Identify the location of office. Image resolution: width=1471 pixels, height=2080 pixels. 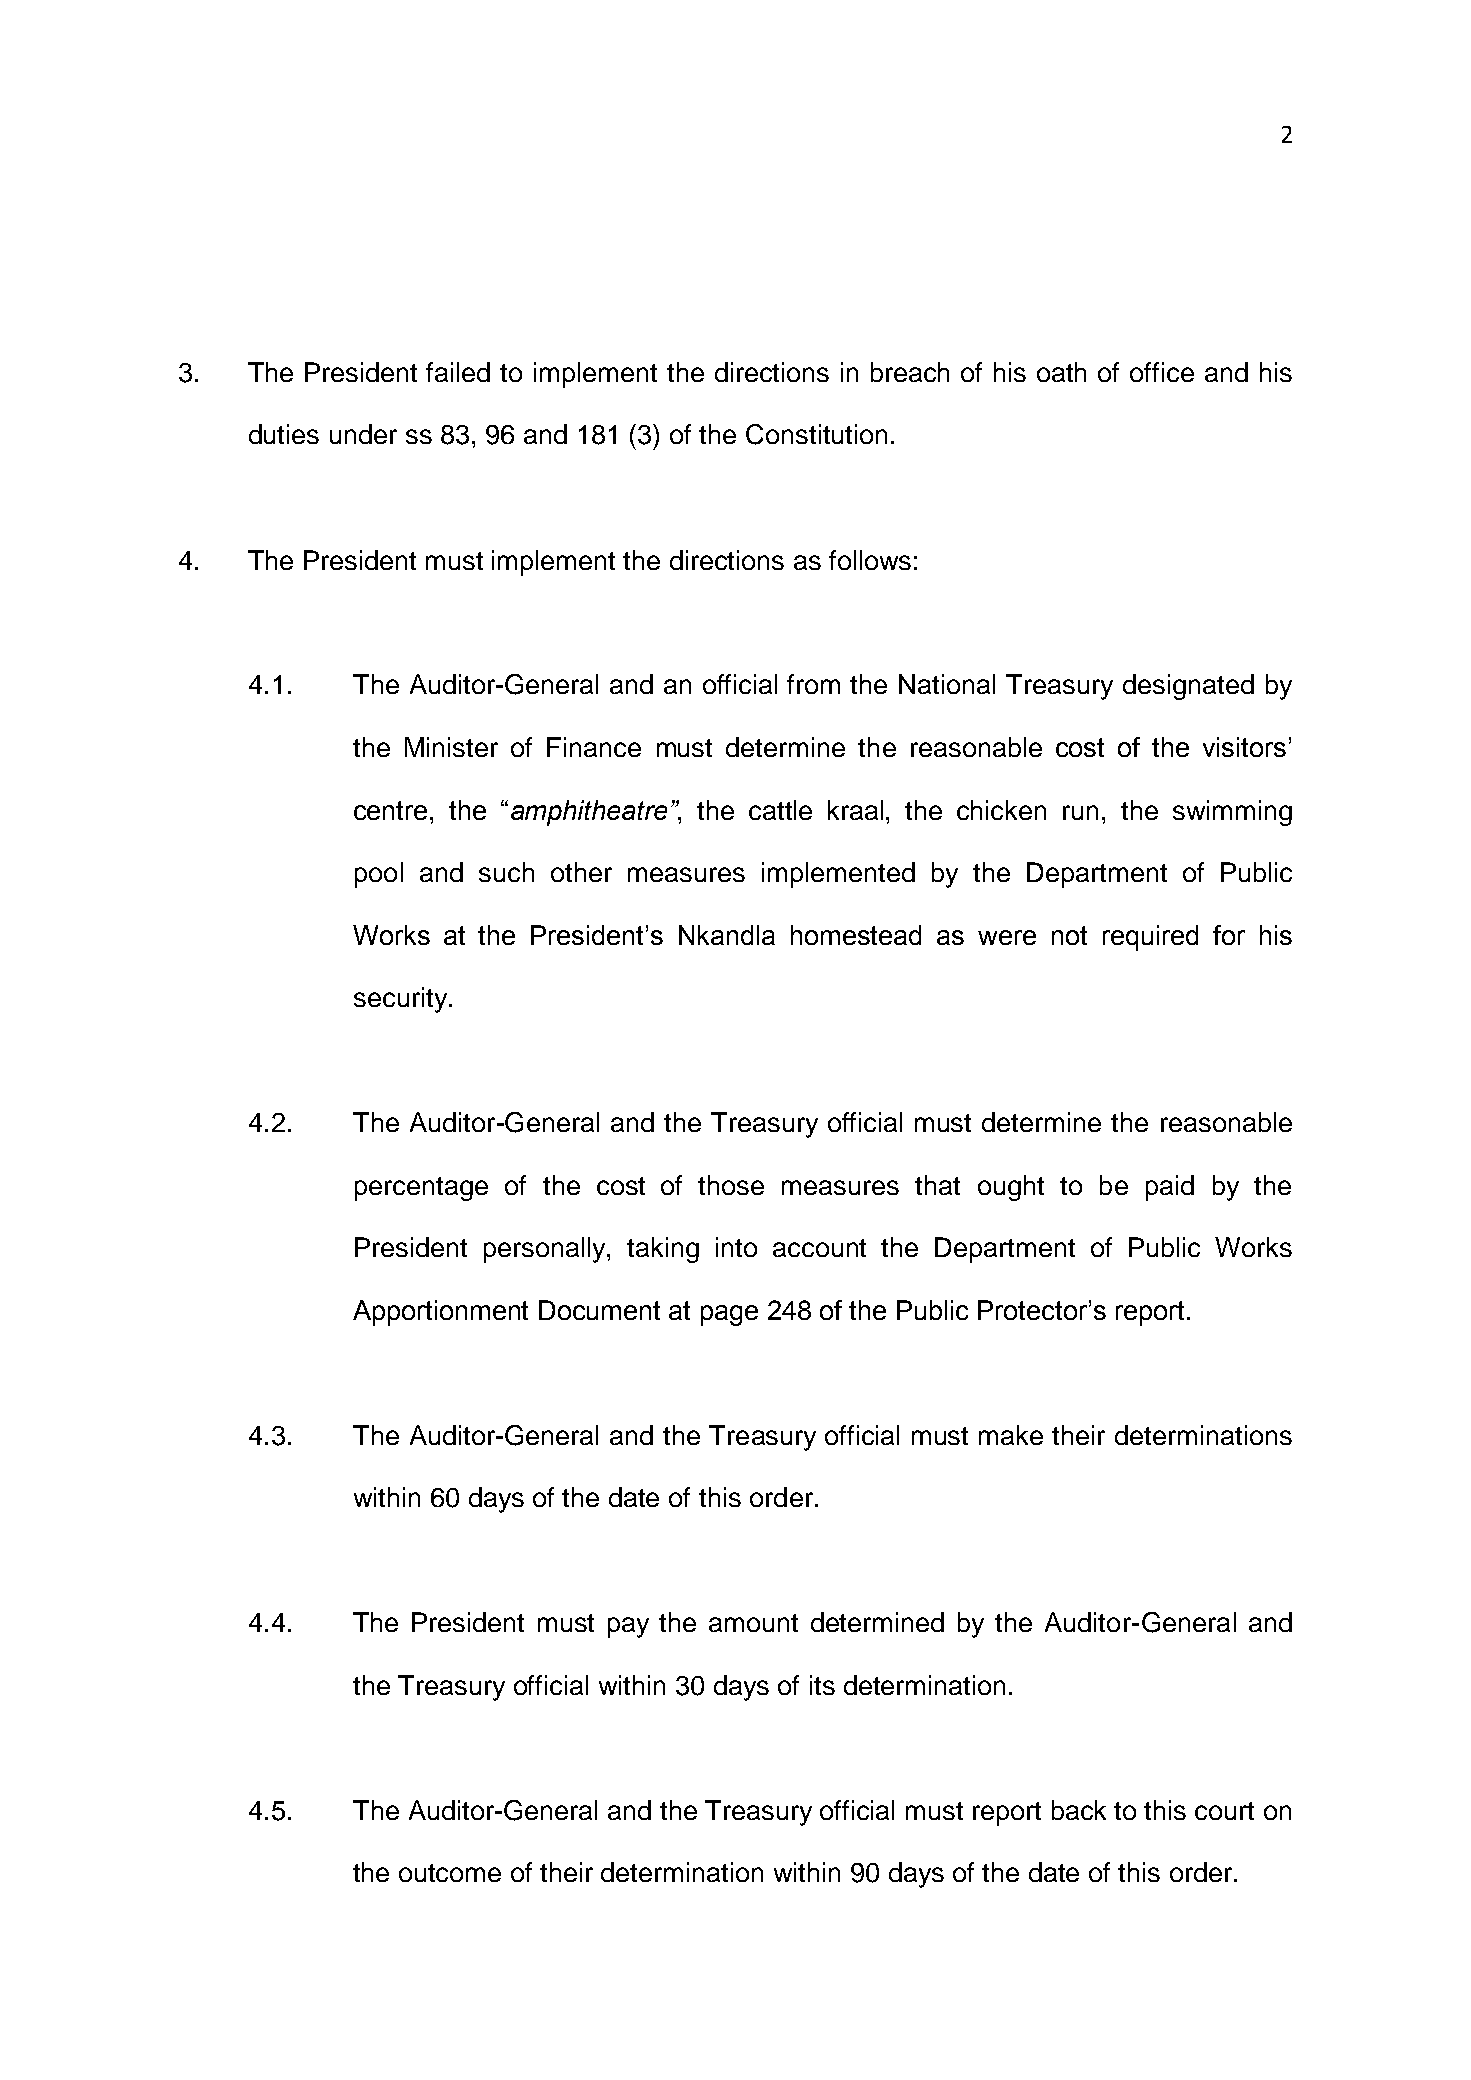
(1162, 372).
